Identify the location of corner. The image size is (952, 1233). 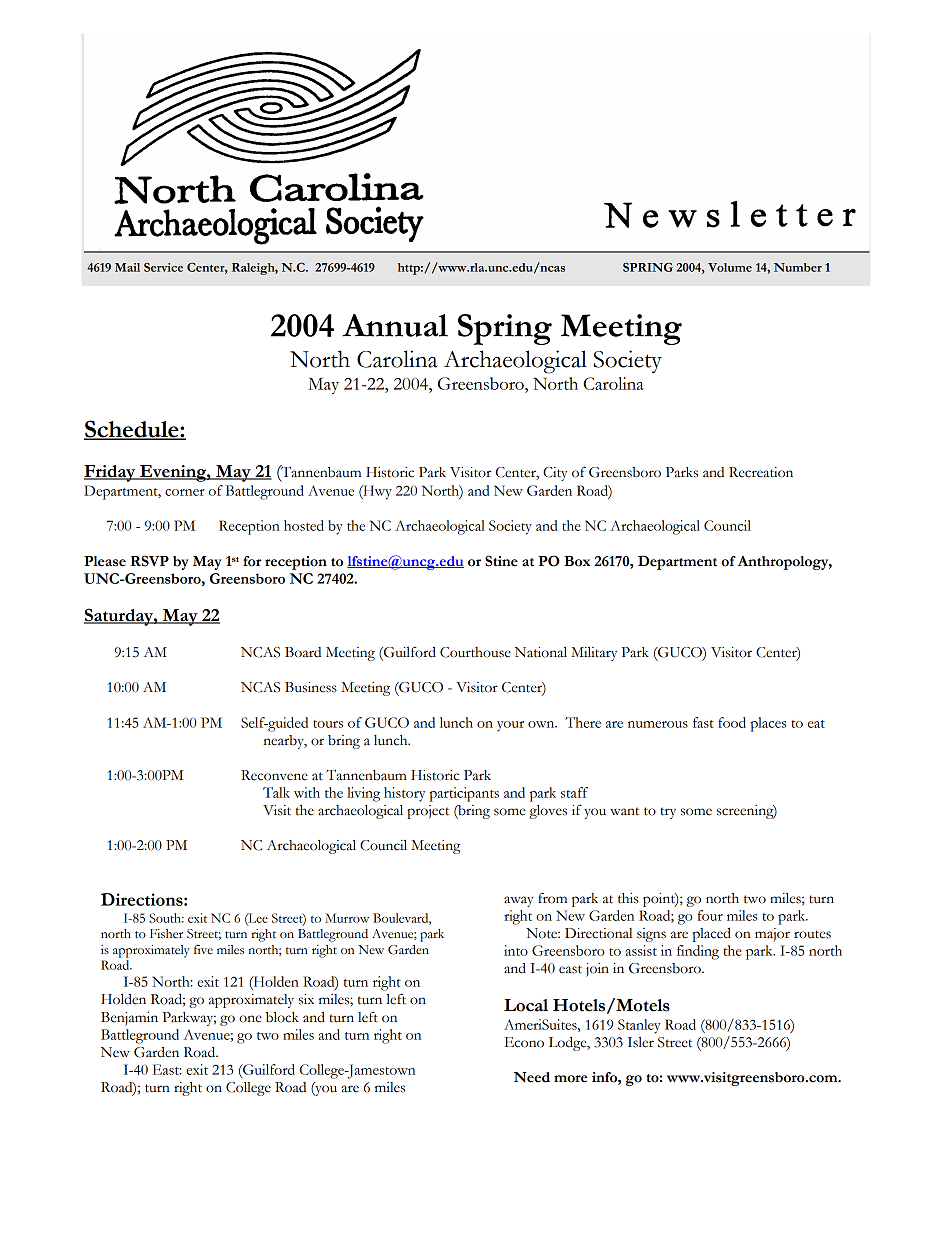
(184, 492).
